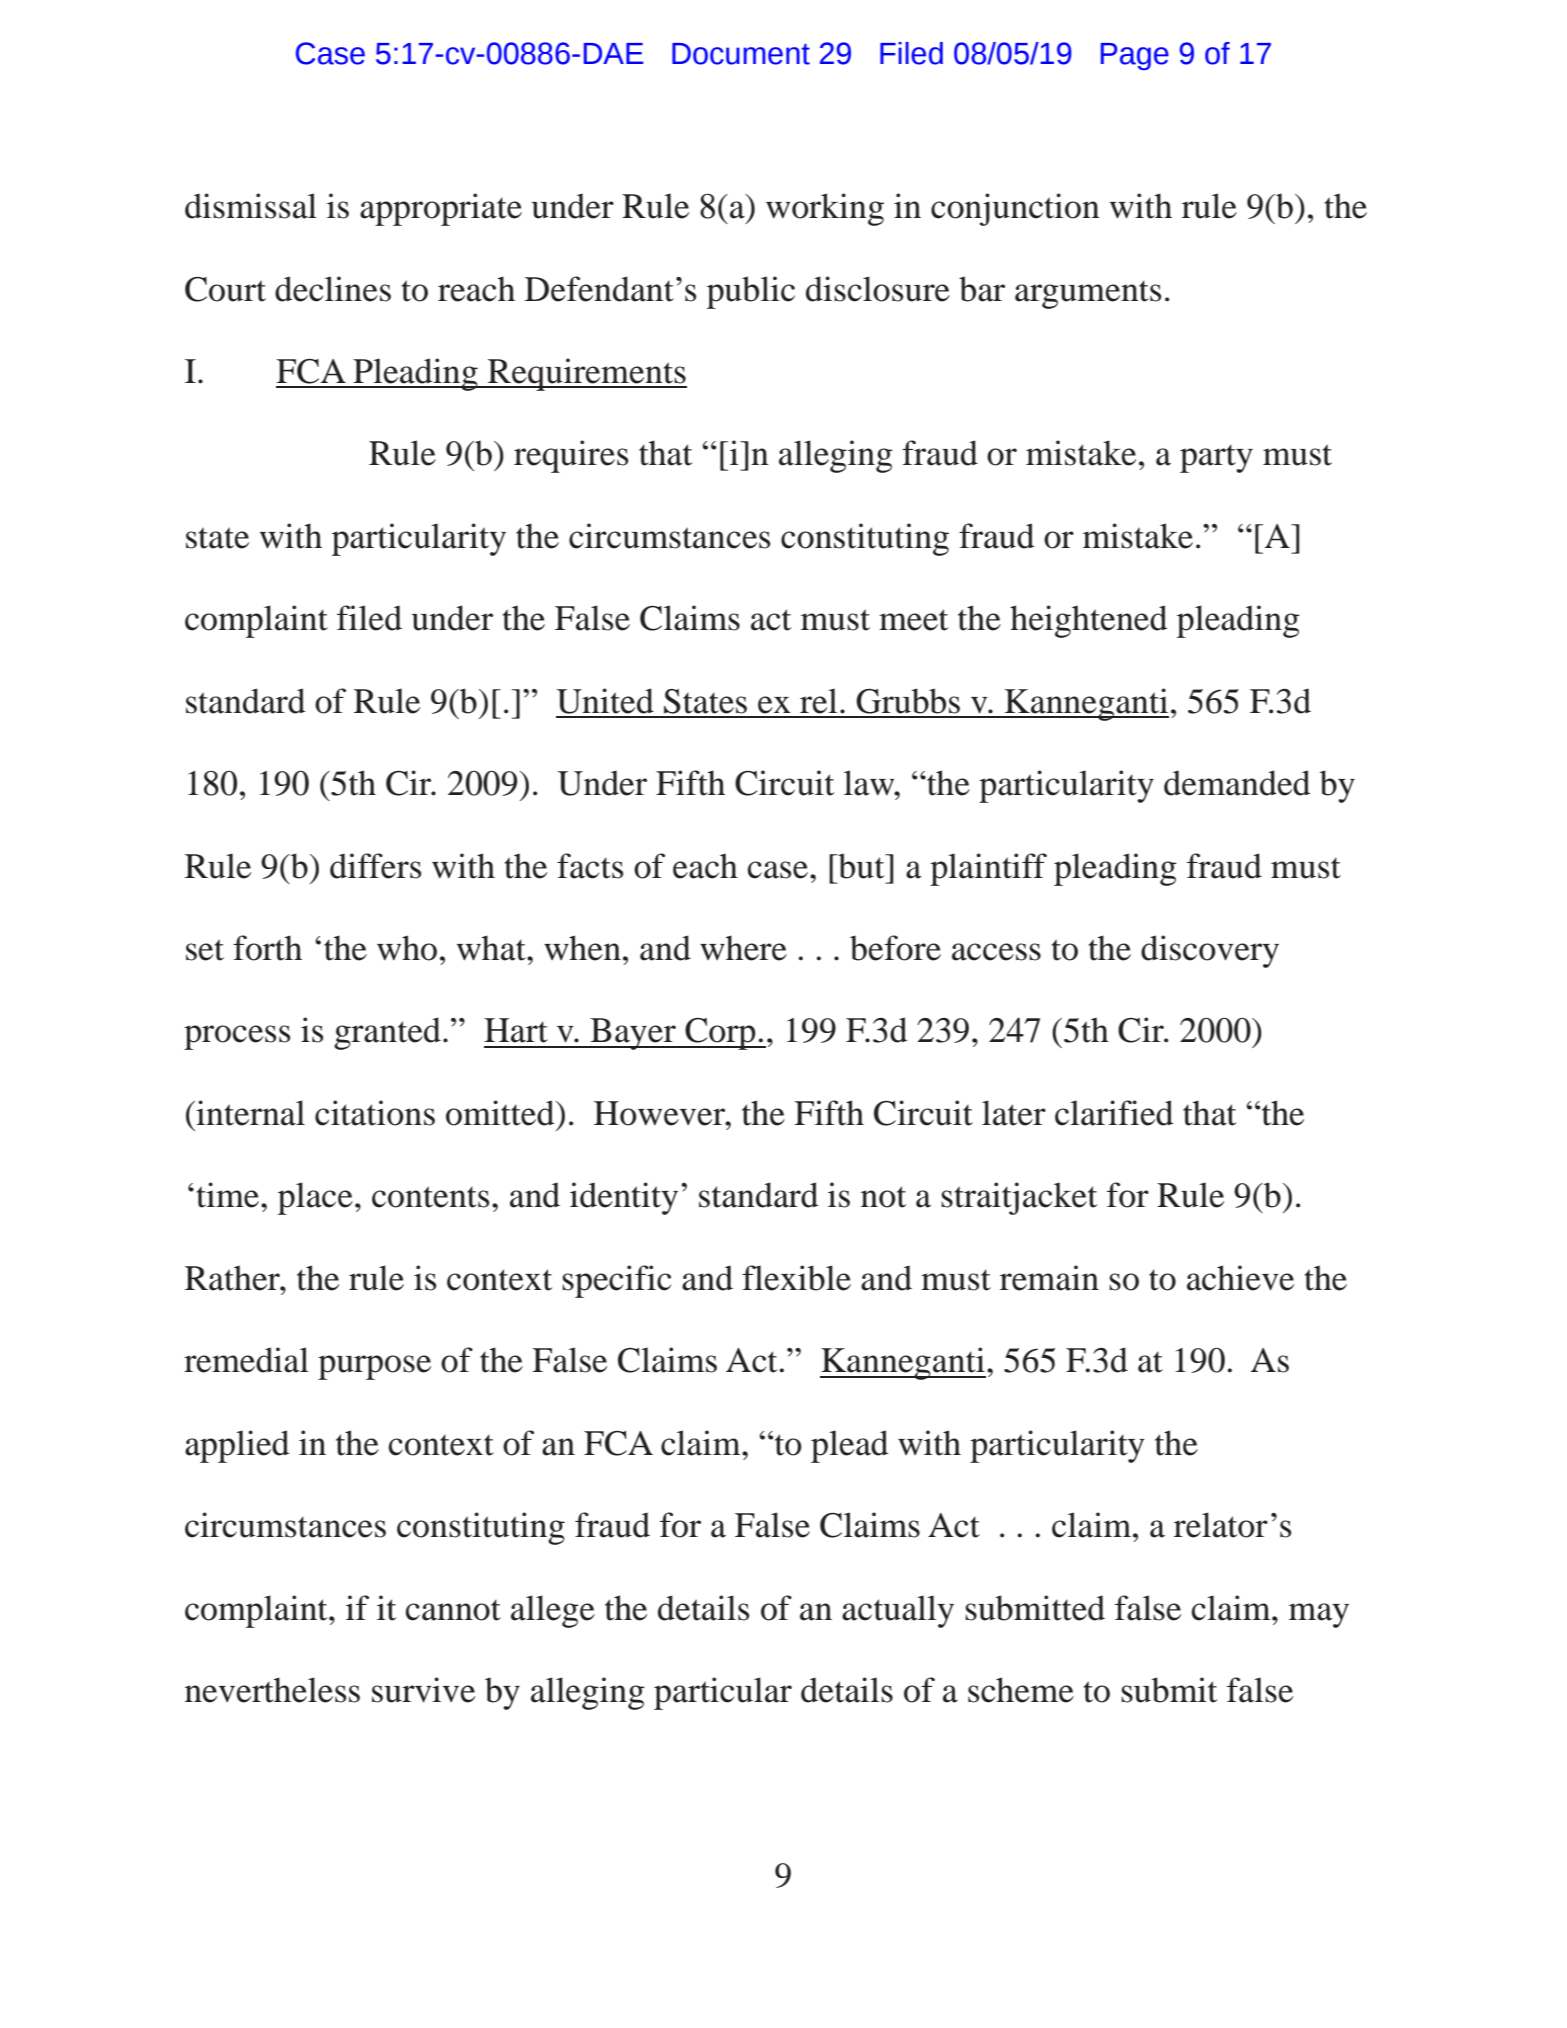 The width and height of the screenshot is (1567, 2028). What do you see at coordinates (571, 456) in the screenshot?
I see `requires` at bounding box center [571, 456].
